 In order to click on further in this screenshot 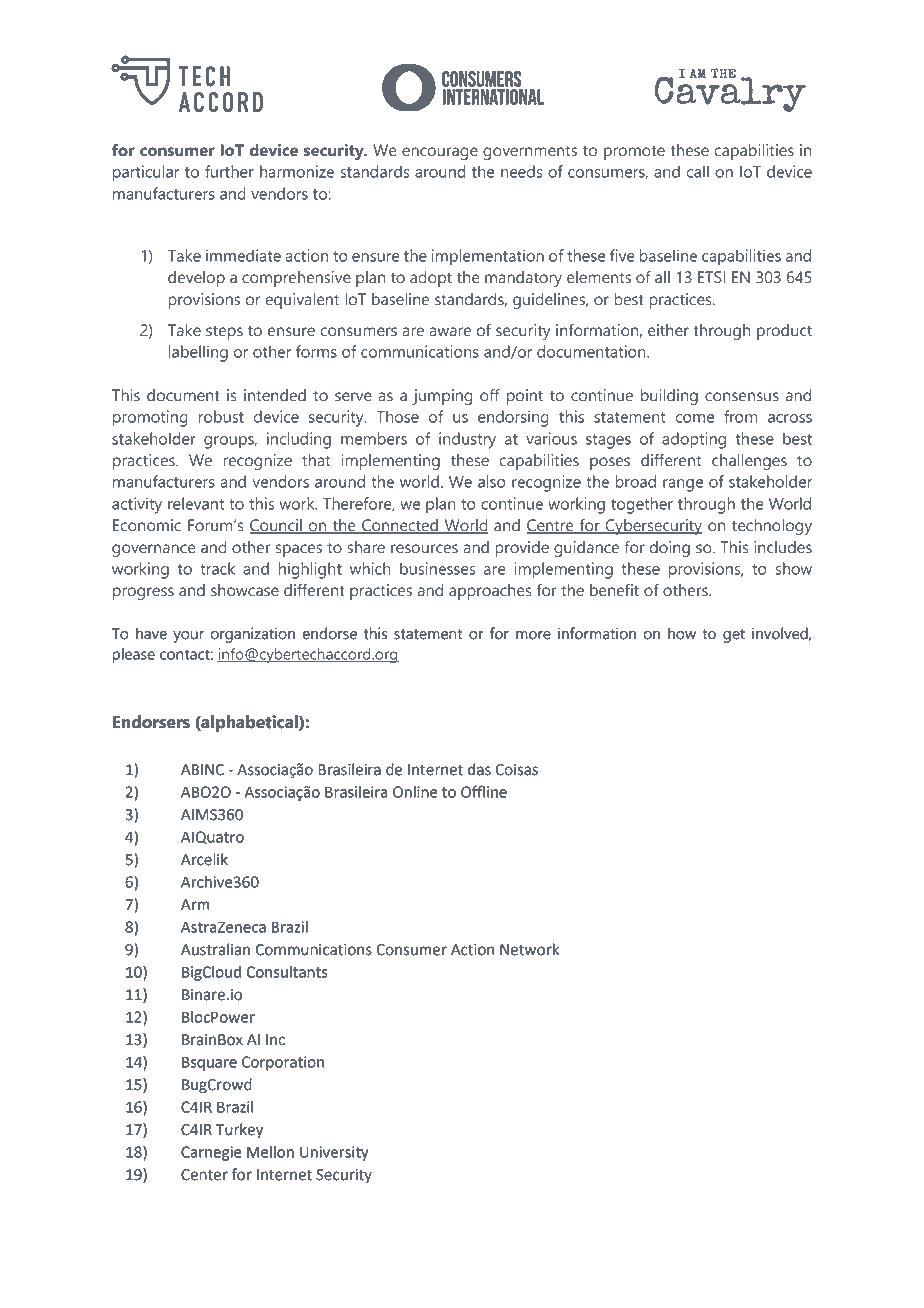, I will do `click(229, 171)`.
